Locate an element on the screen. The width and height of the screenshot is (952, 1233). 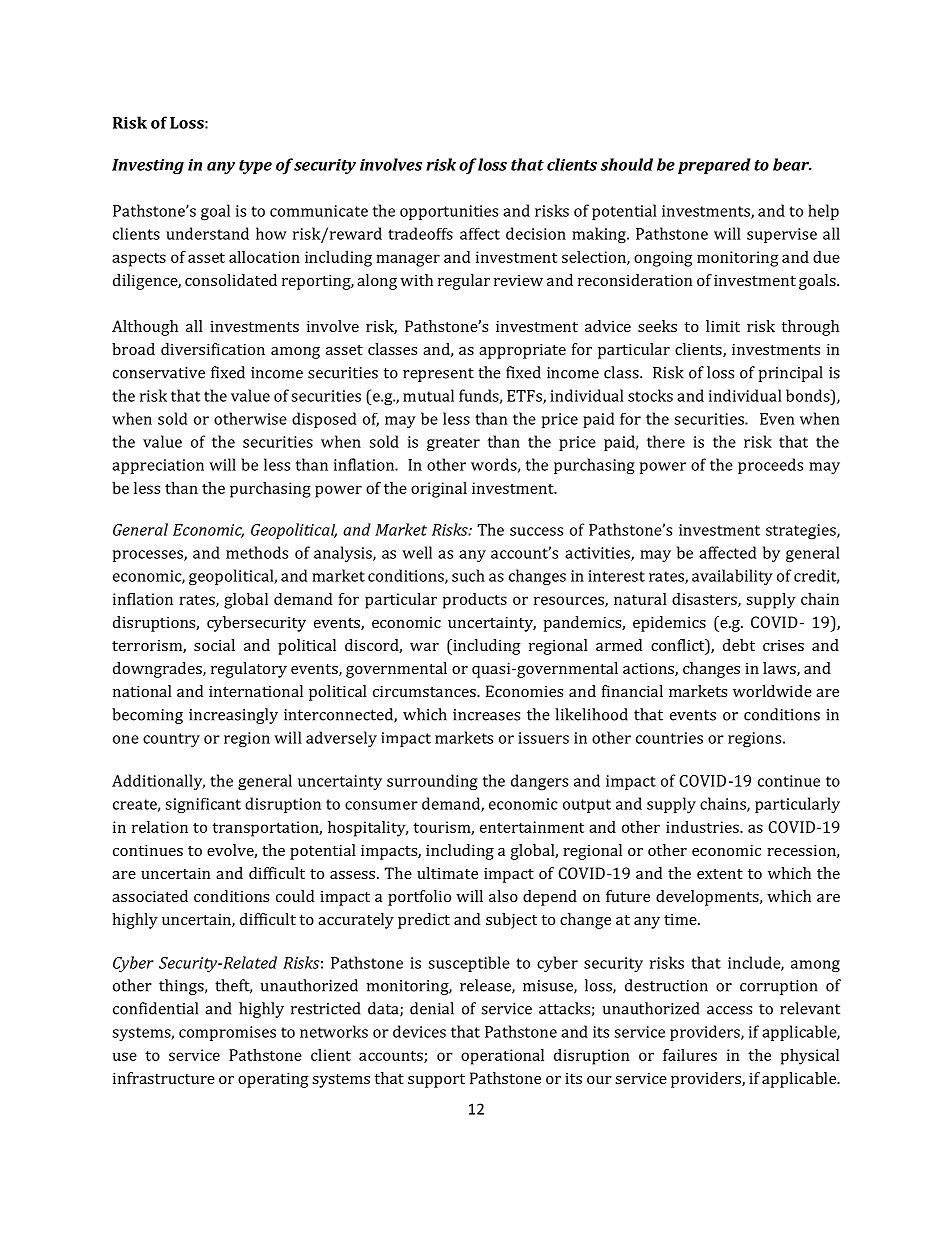
opportunities is located at coordinates (449, 212).
